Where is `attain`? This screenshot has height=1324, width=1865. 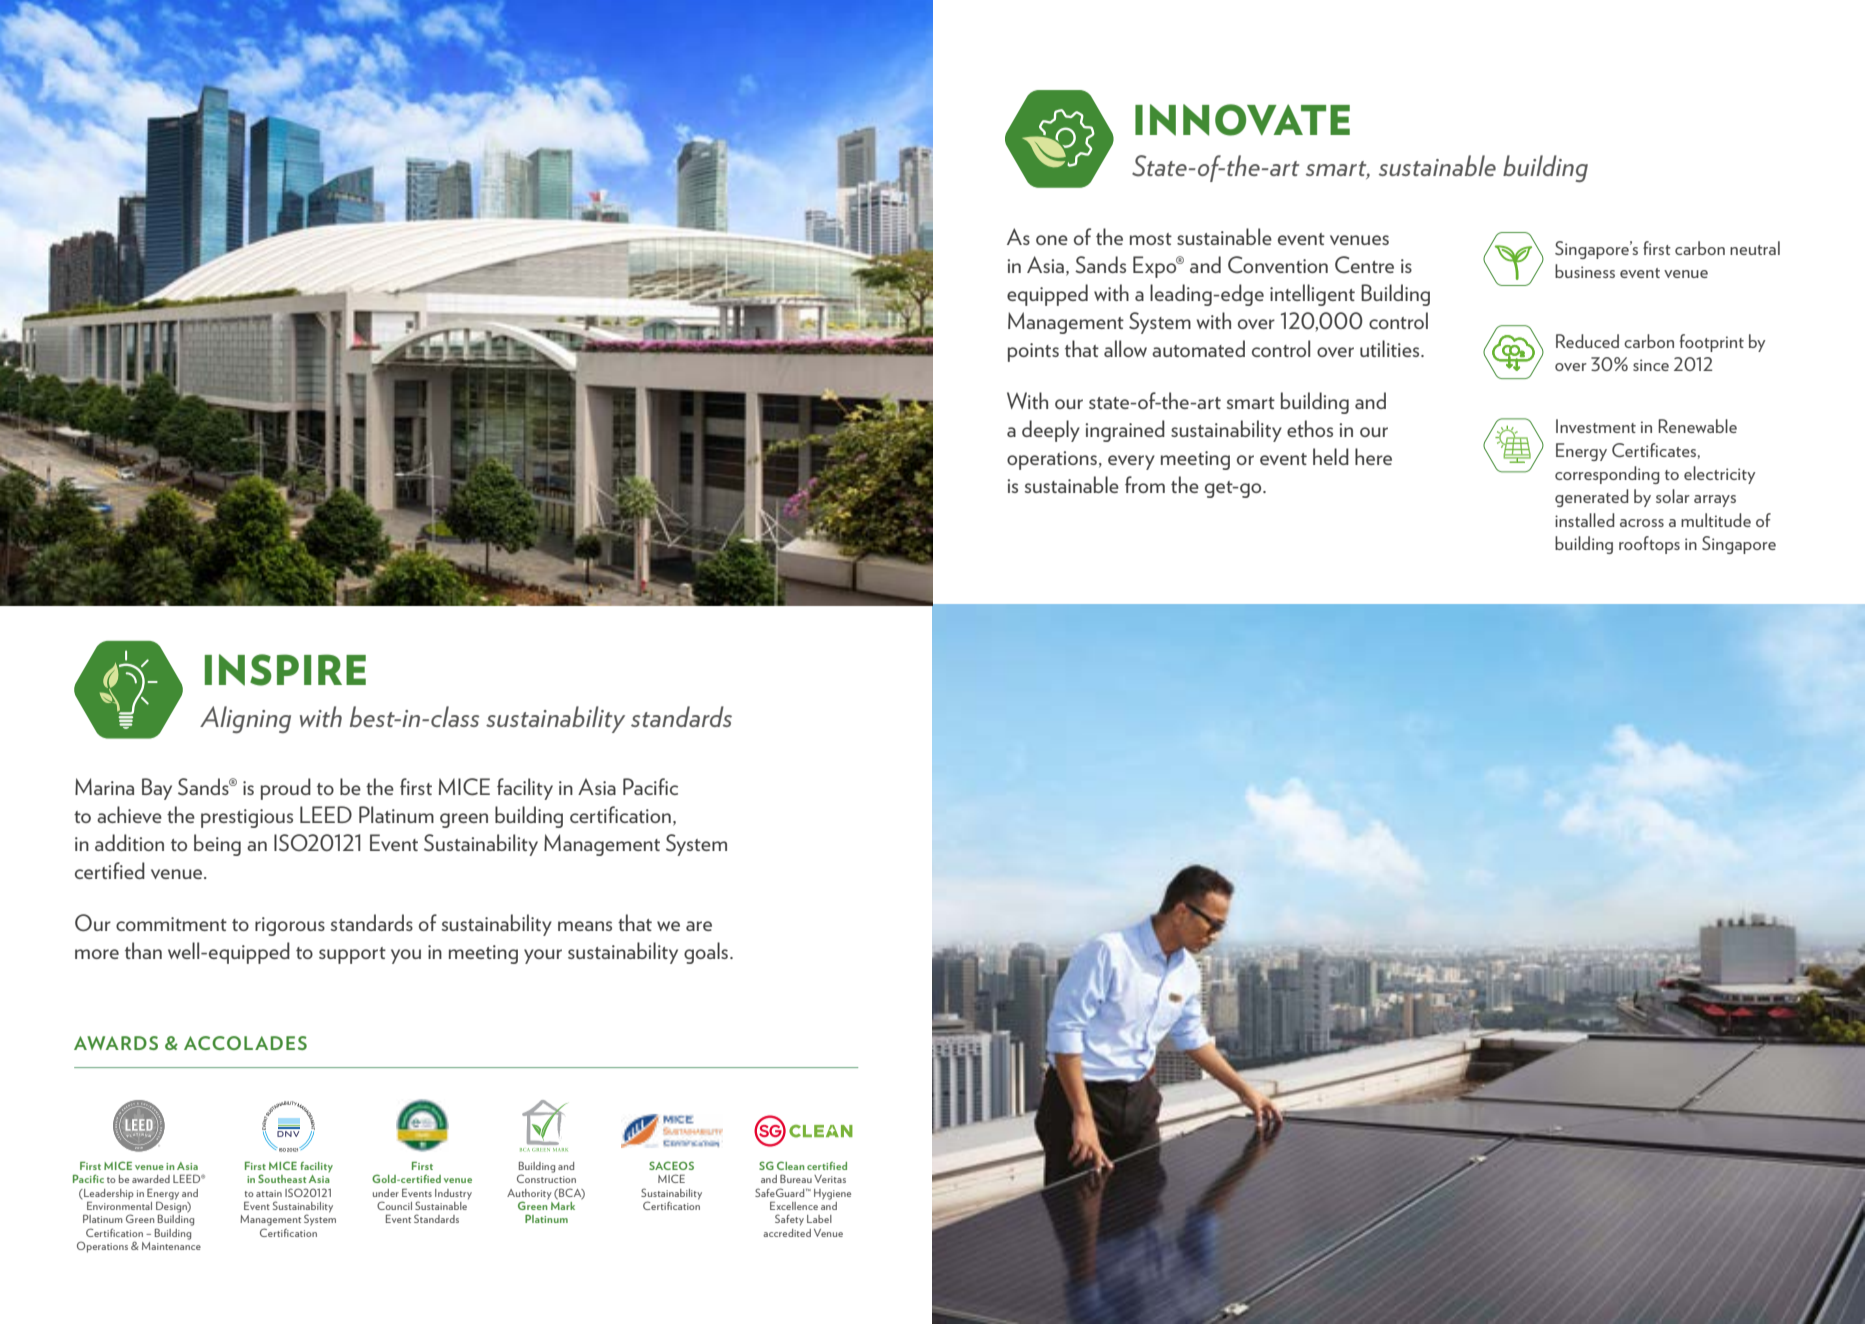 attain is located at coordinates (269, 1193).
